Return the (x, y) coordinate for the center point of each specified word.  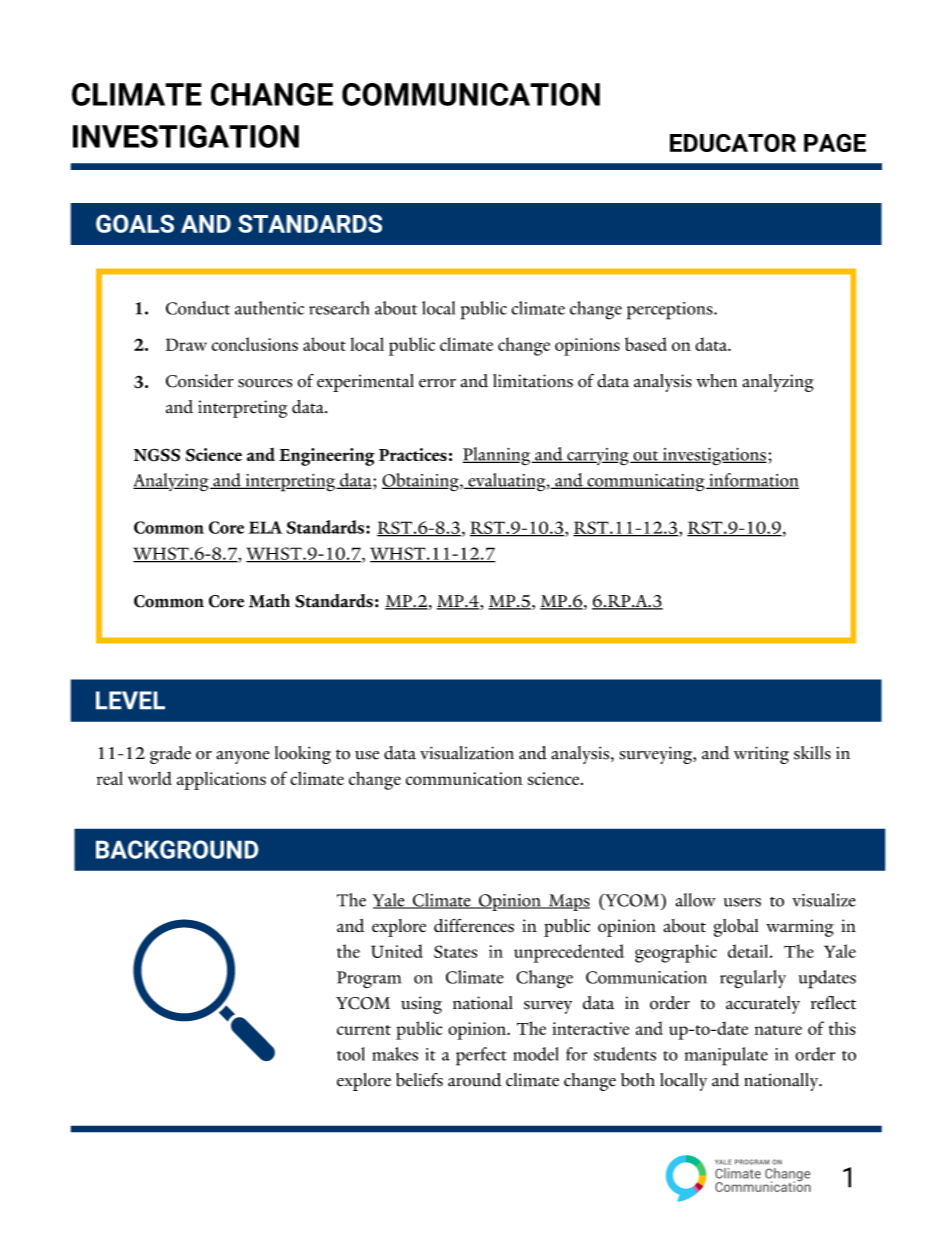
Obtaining (421, 482)
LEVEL (130, 700)
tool (351, 1054)
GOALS (135, 223)
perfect (481, 1056)
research (339, 308)
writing (761, 755)
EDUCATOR (733, 142)
